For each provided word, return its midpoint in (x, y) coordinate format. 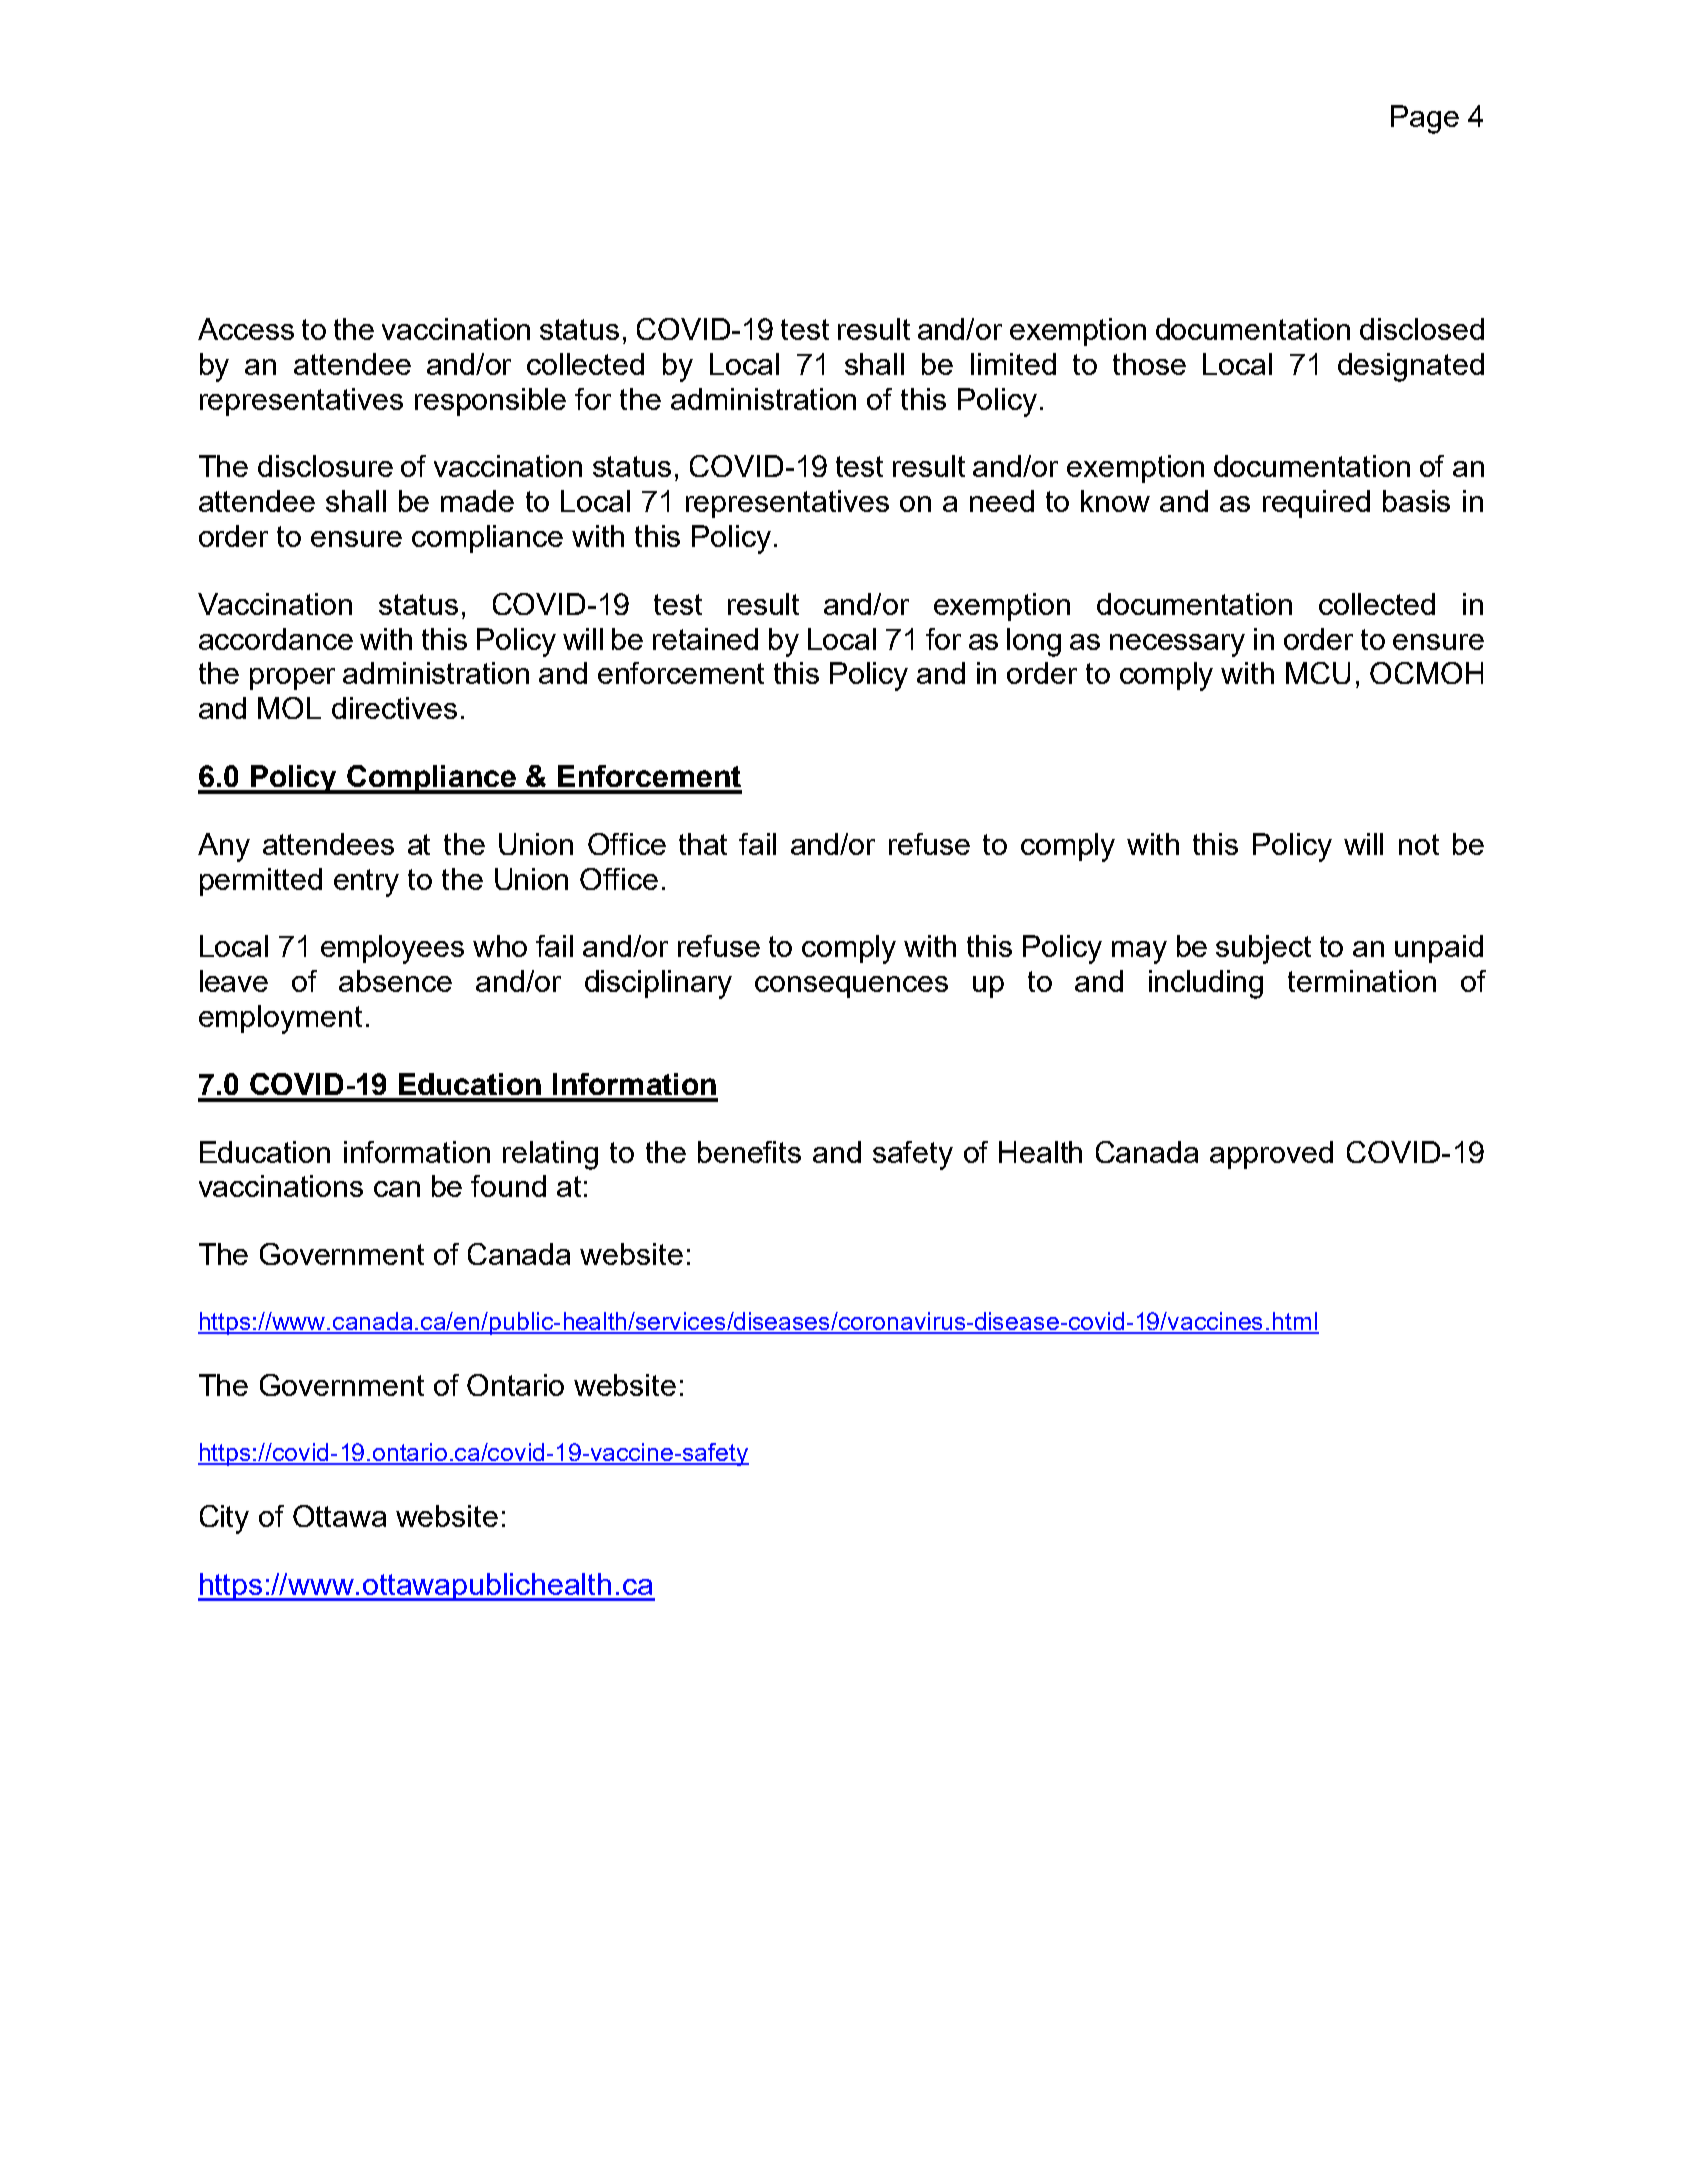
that (703, 844)
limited (1013, 364)
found (508, 1186)
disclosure (325, 466)
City (224, 1519)
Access (246, 329)
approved (1271, 1155)
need (1002, 501)
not (1419, 844)
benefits (749, 1152)
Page (1425, 119)
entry (366, 883)
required (1316, 504)
